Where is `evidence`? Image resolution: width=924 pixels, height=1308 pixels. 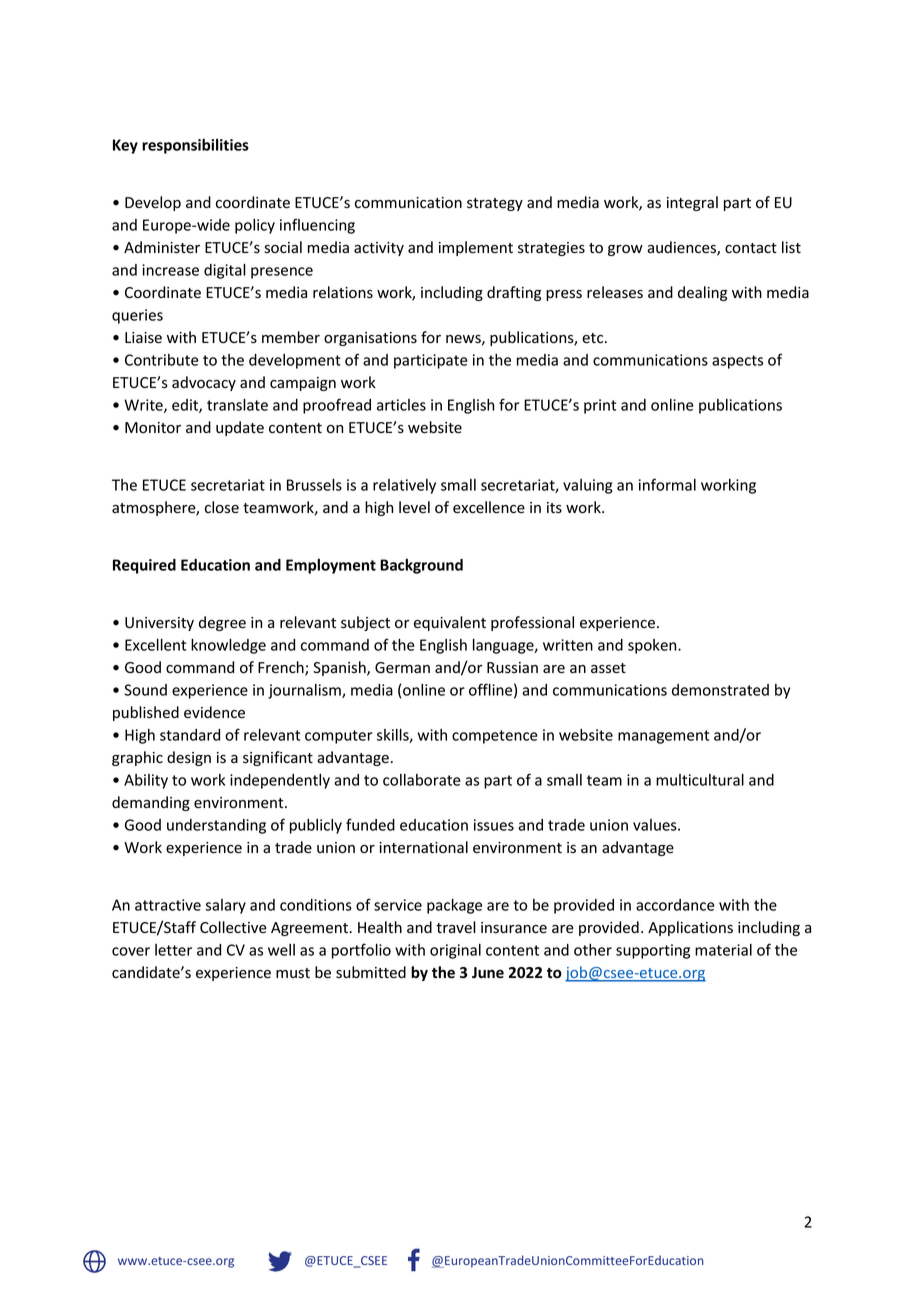 evidence is located at coordinates (214, 712).
